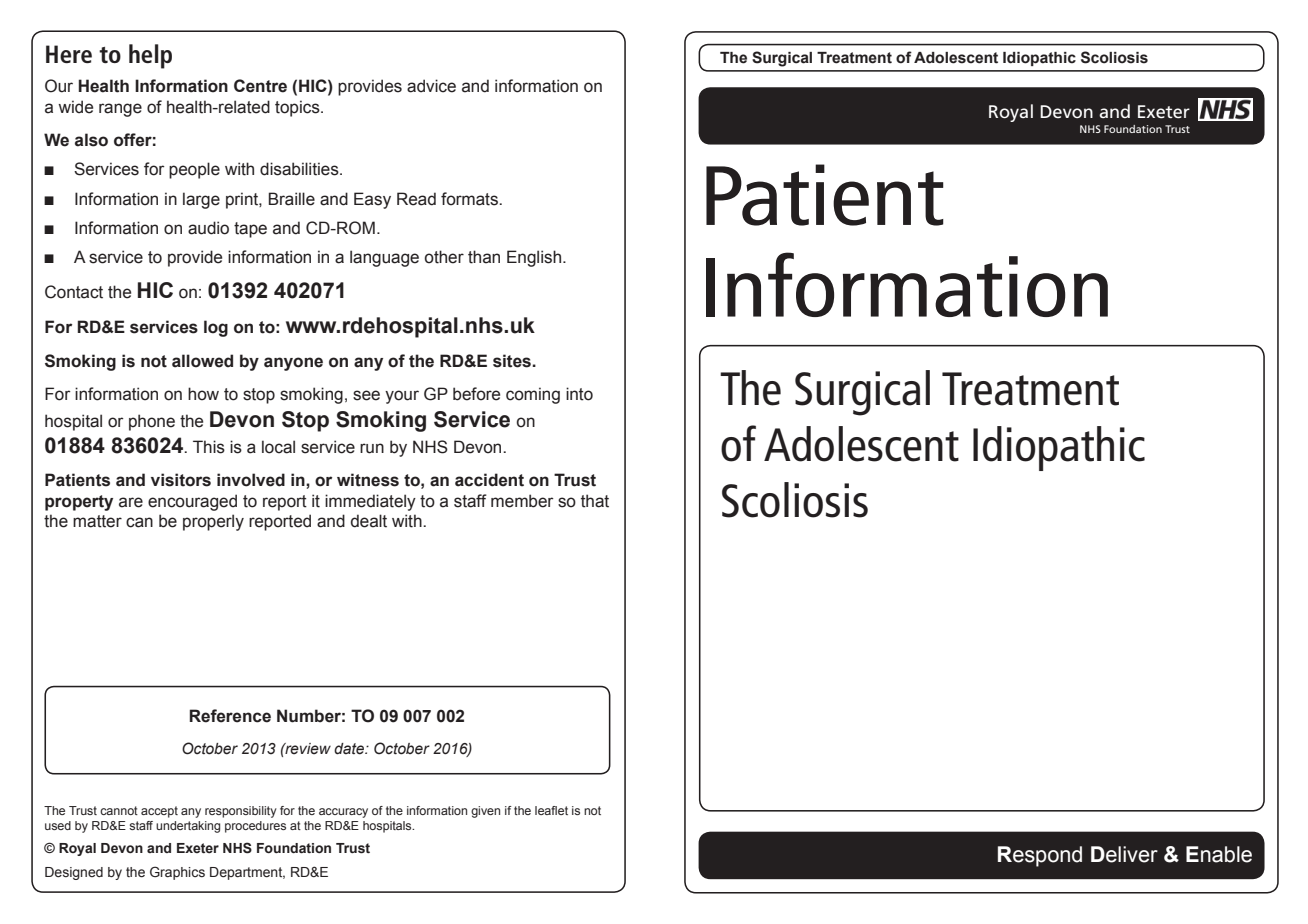 This screenshot has height=924, width=1308. What do you see at coordinates (188, 827) in the screenshot?
I see `undertaking` at bounding box center [188, 827].
